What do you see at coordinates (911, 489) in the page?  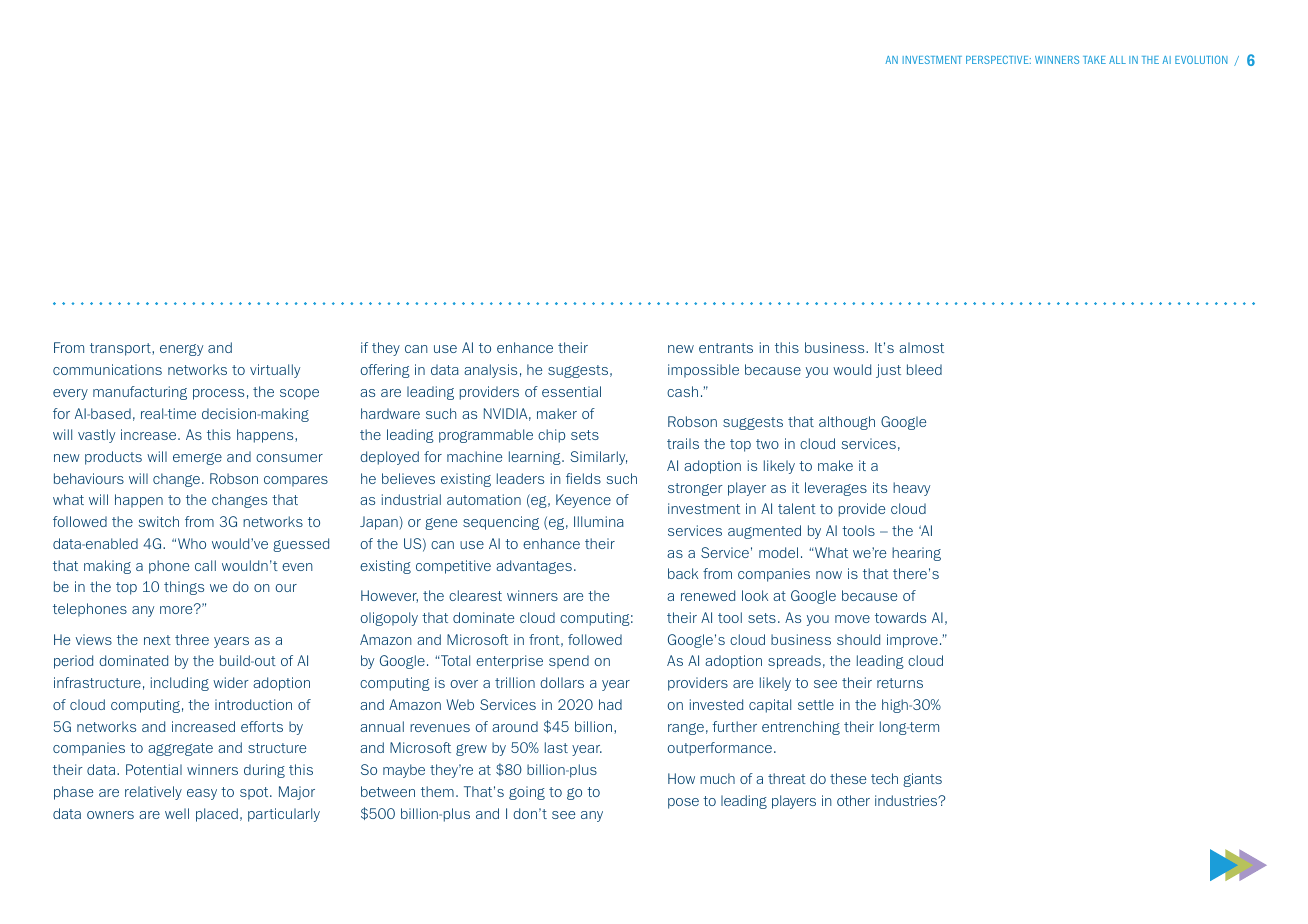 I see `heavy` at bounding box center [911, 489].
